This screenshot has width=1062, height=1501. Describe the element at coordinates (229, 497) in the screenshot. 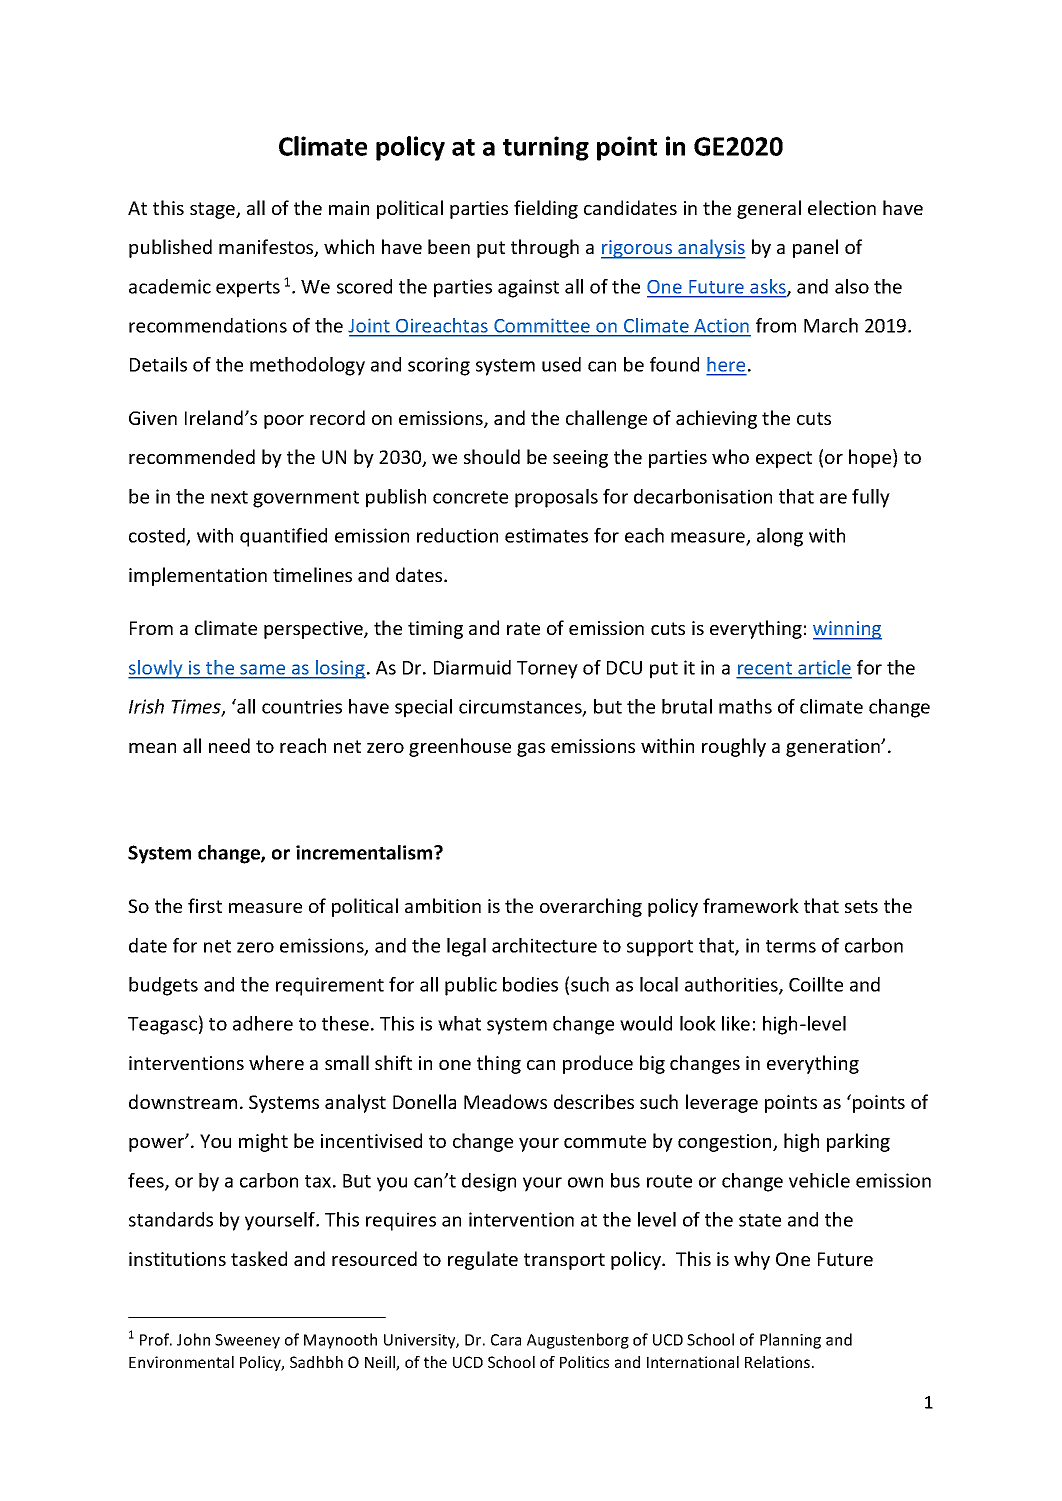

I see `next` at that location.
